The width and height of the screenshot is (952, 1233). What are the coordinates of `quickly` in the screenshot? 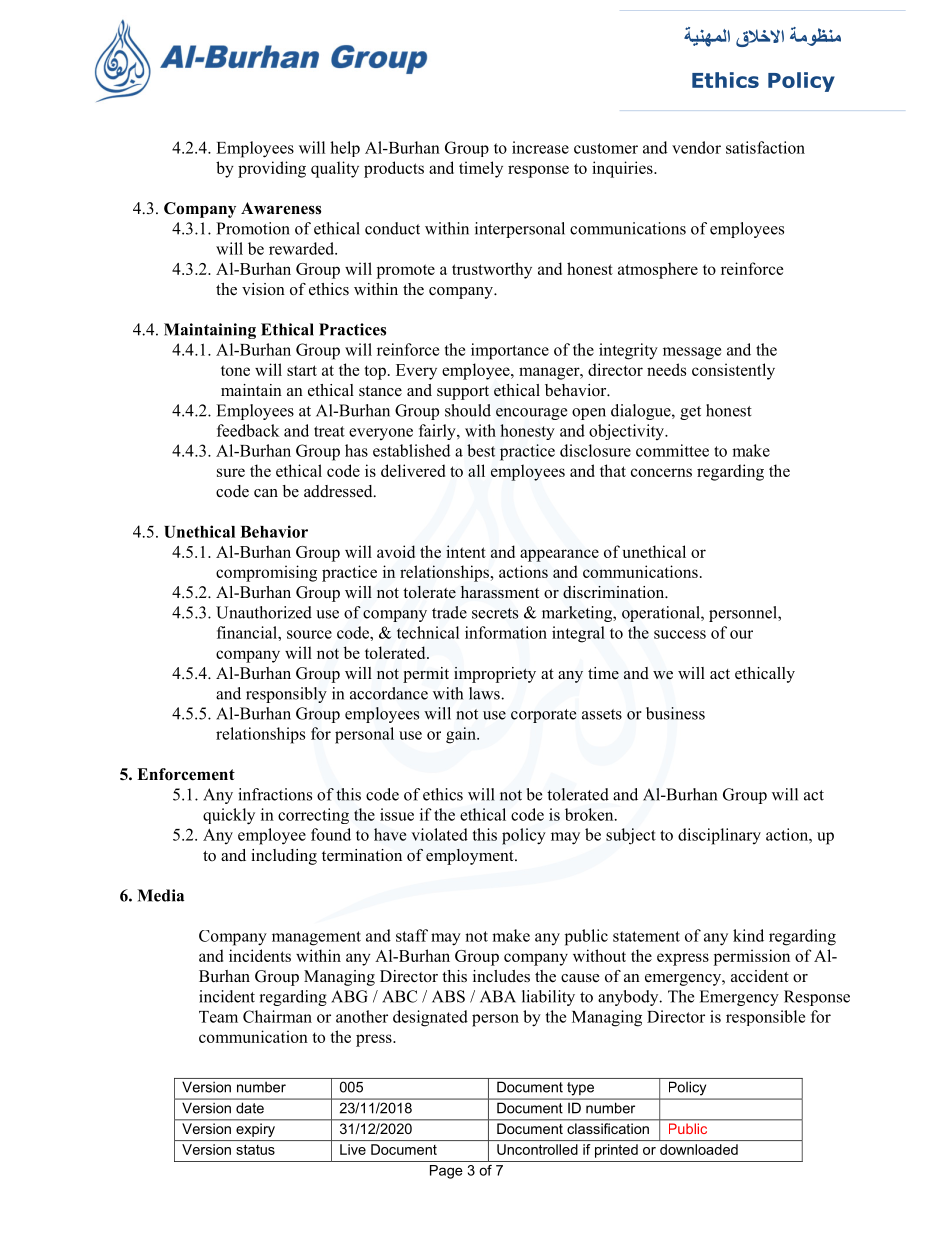 It's located at (229, 816).
